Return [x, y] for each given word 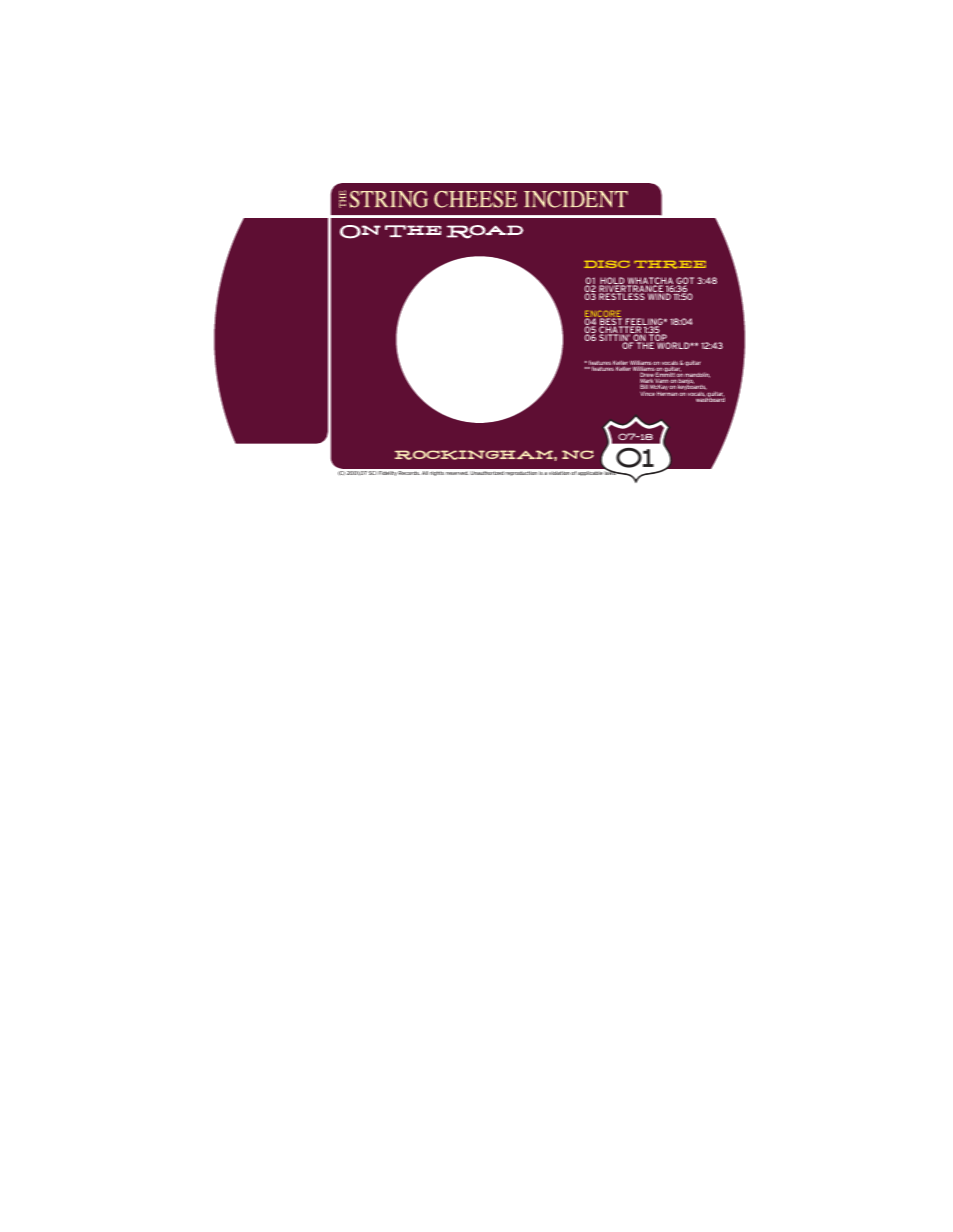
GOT [685, 282]
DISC [607, 264]
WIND [659, 296]
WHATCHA [650, 282]
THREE [670, 264]
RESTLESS [622, 296]
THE [645, 345]
